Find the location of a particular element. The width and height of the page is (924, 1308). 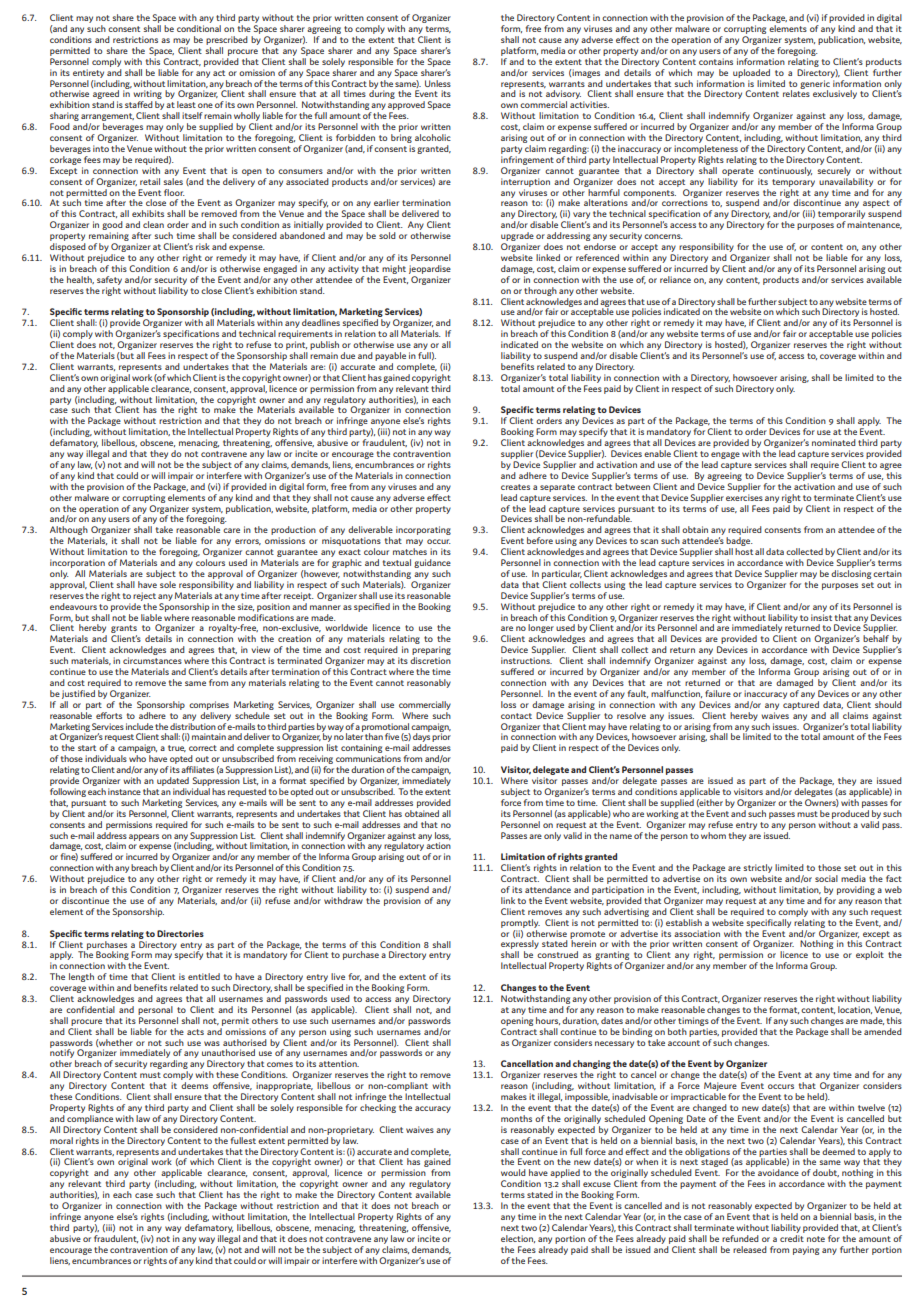

staffed is located at coordinates (139, 104).
